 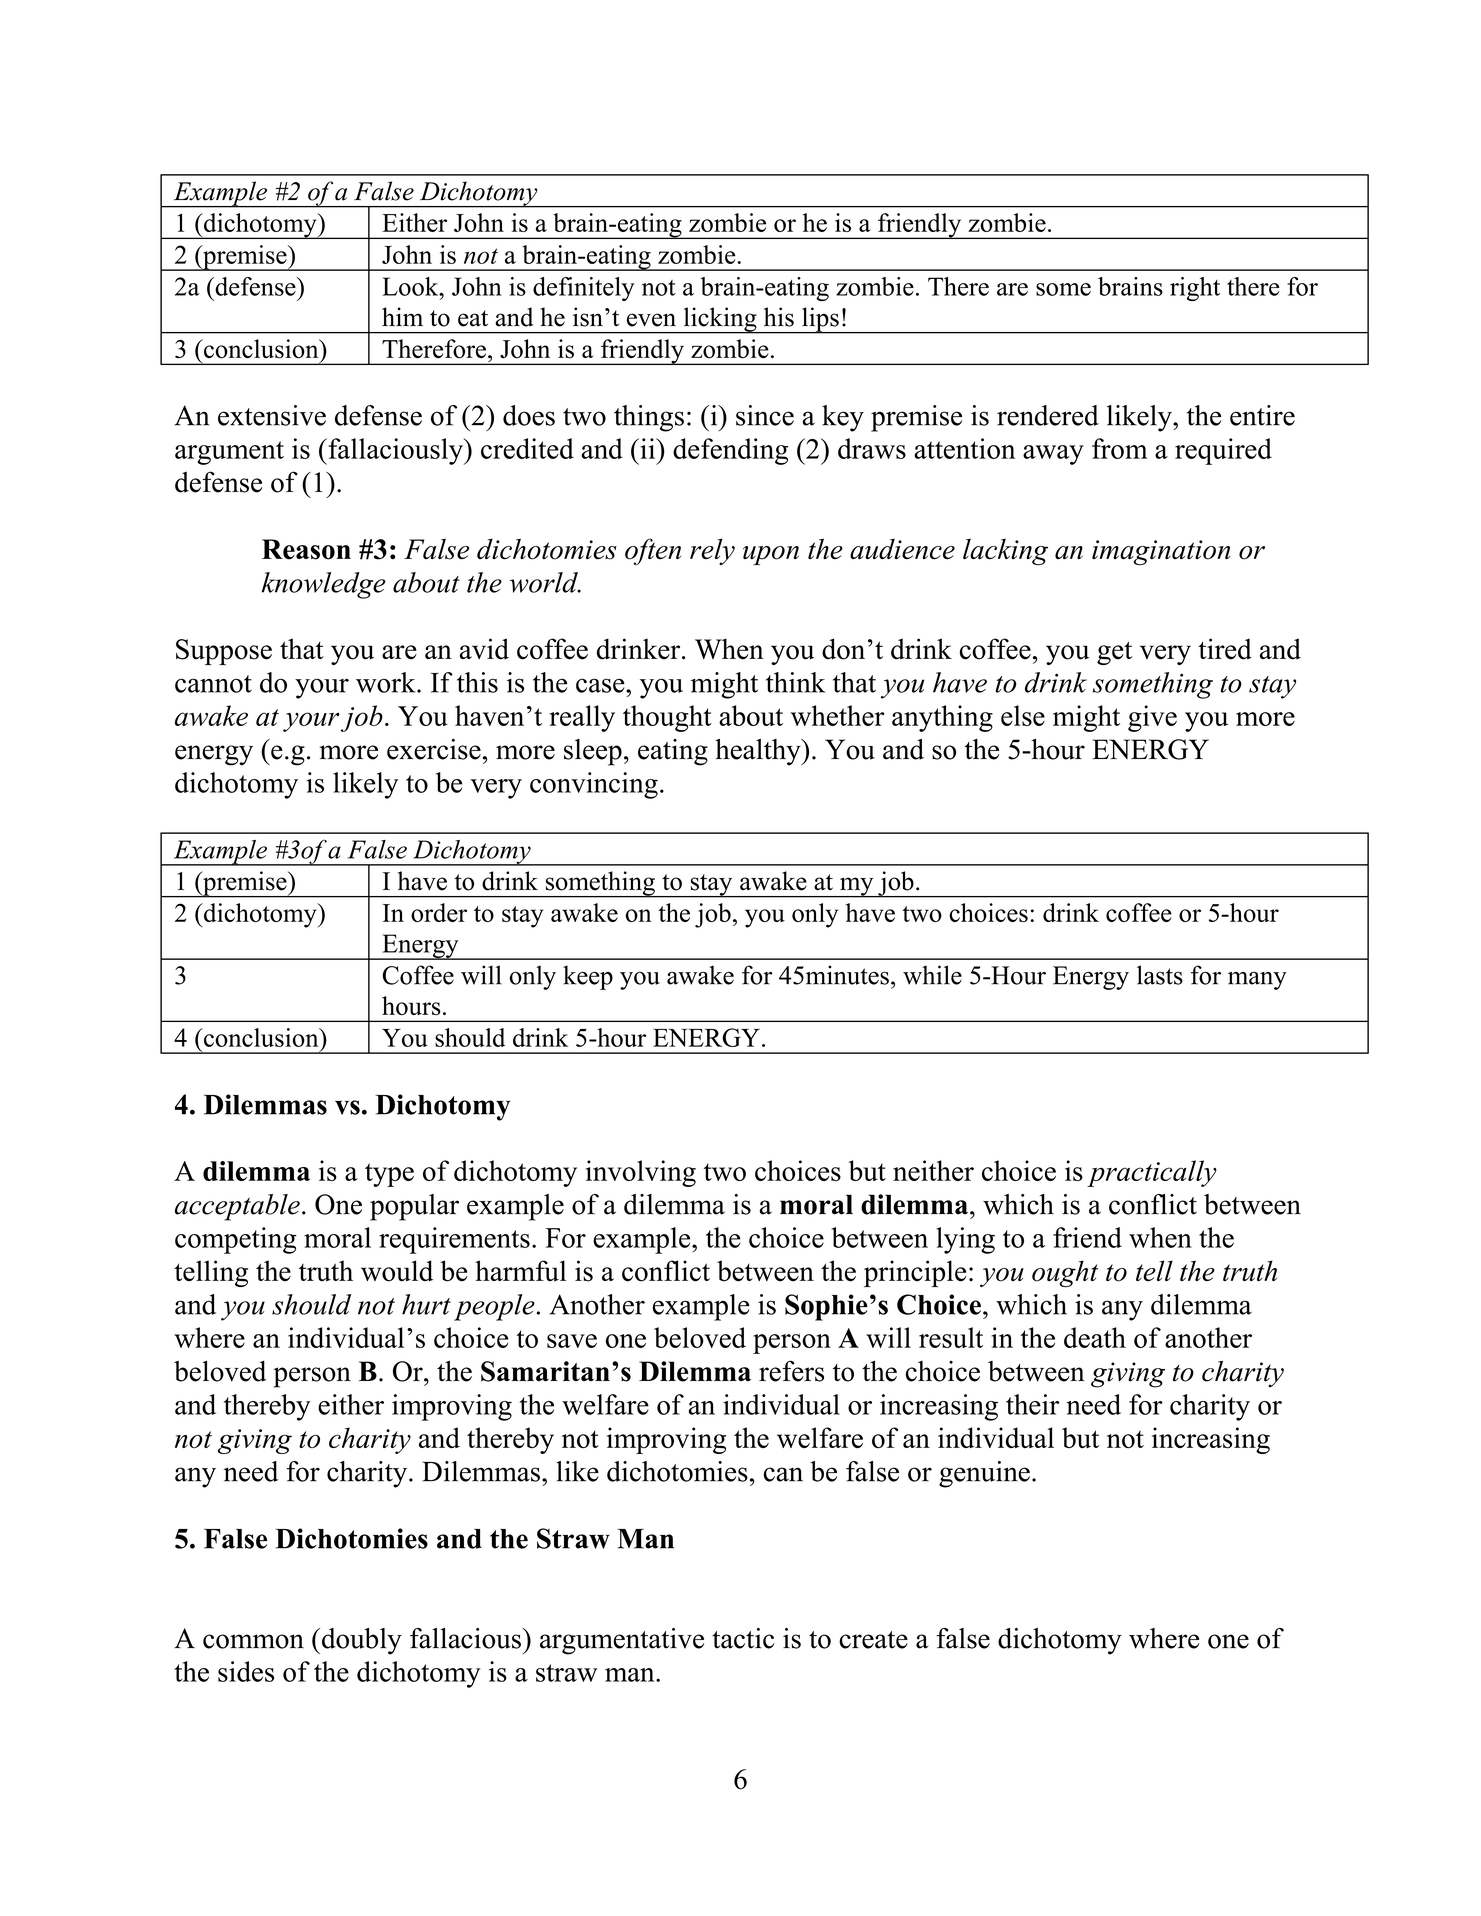 I want to click on licking, so click(x=720, y=320).
